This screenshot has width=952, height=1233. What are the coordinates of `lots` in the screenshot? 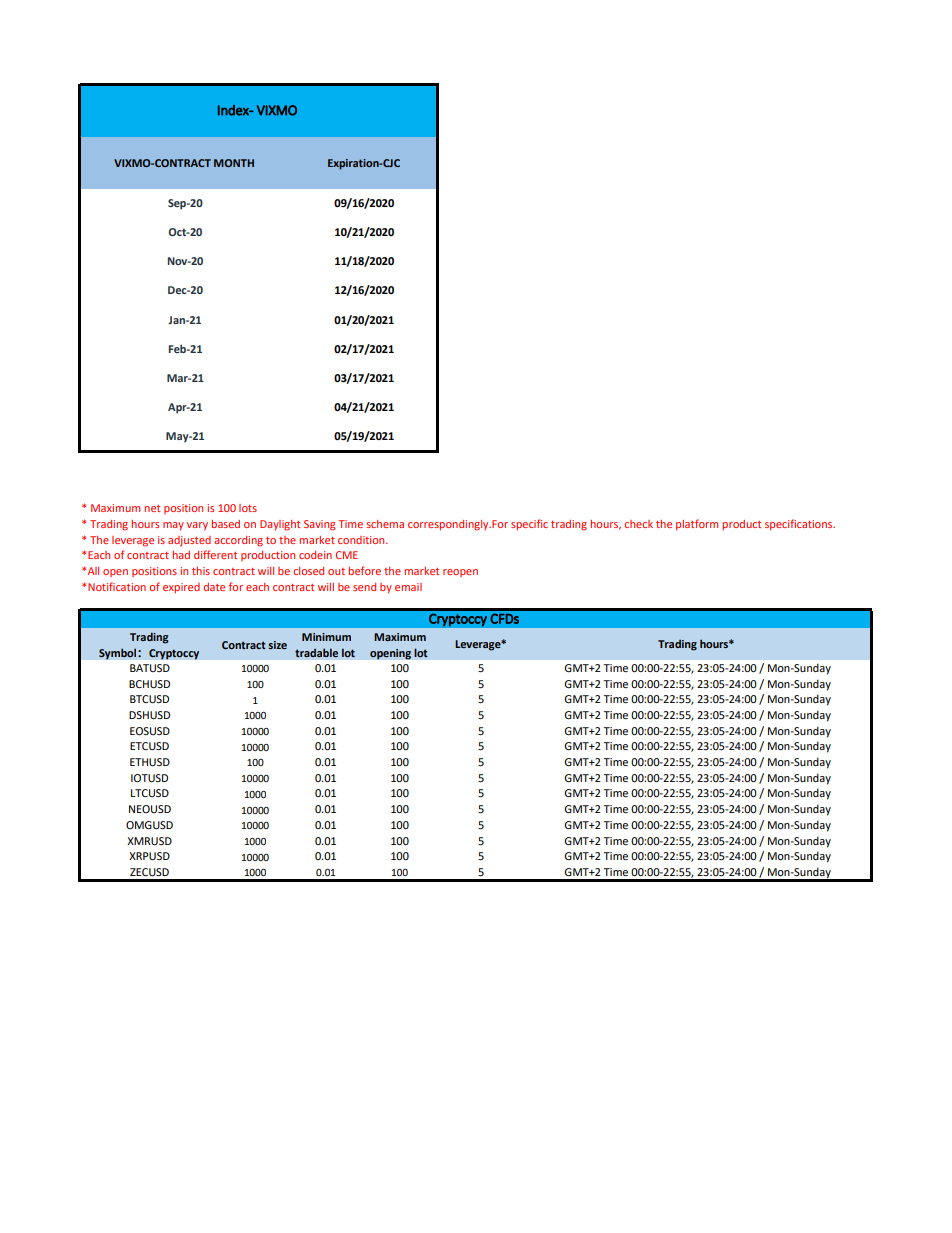 It's located at (248, 508).
